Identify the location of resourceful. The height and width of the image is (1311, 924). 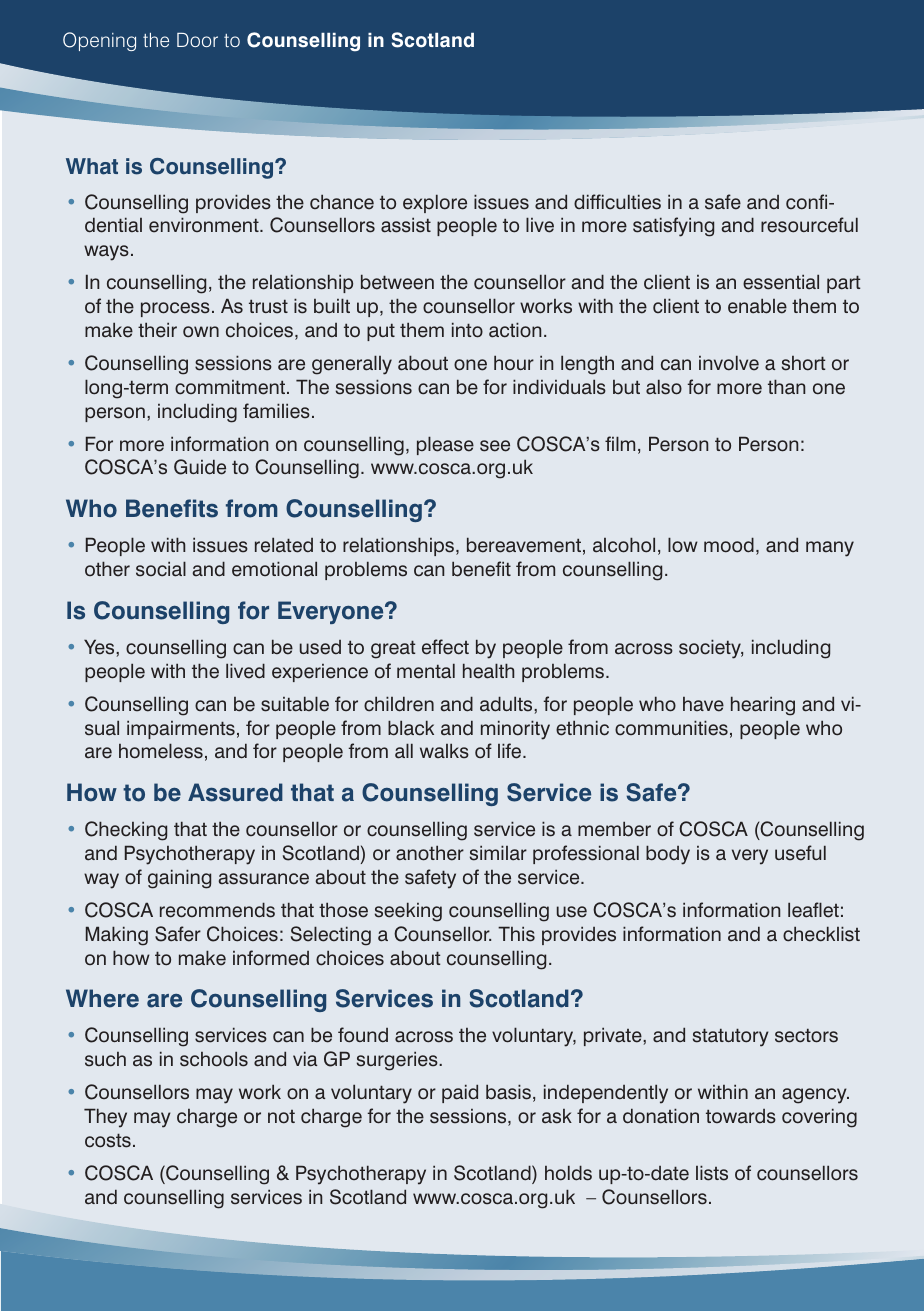
(809, 225).
